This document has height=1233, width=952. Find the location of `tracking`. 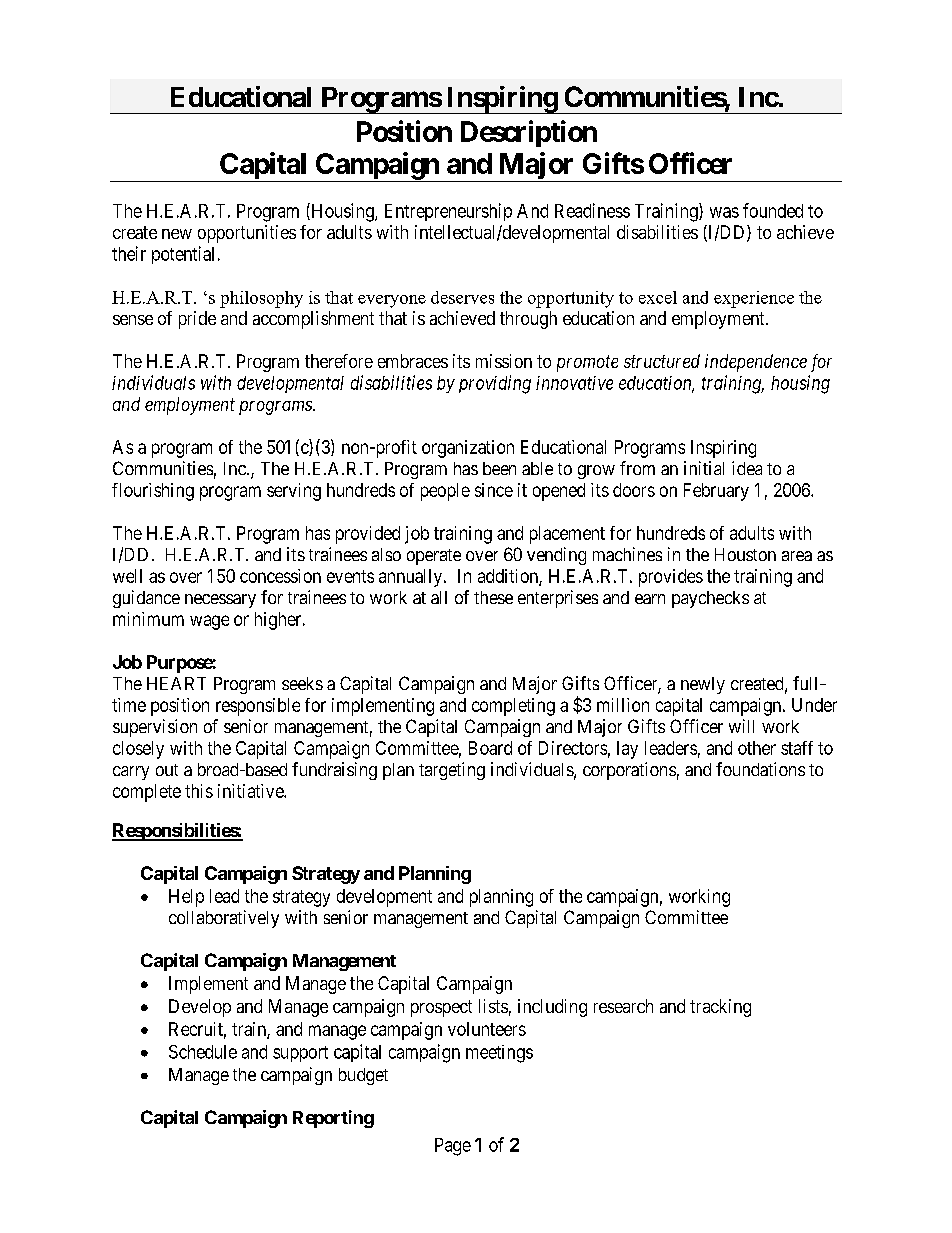

tracking is located at coordinates (720, 1008).
